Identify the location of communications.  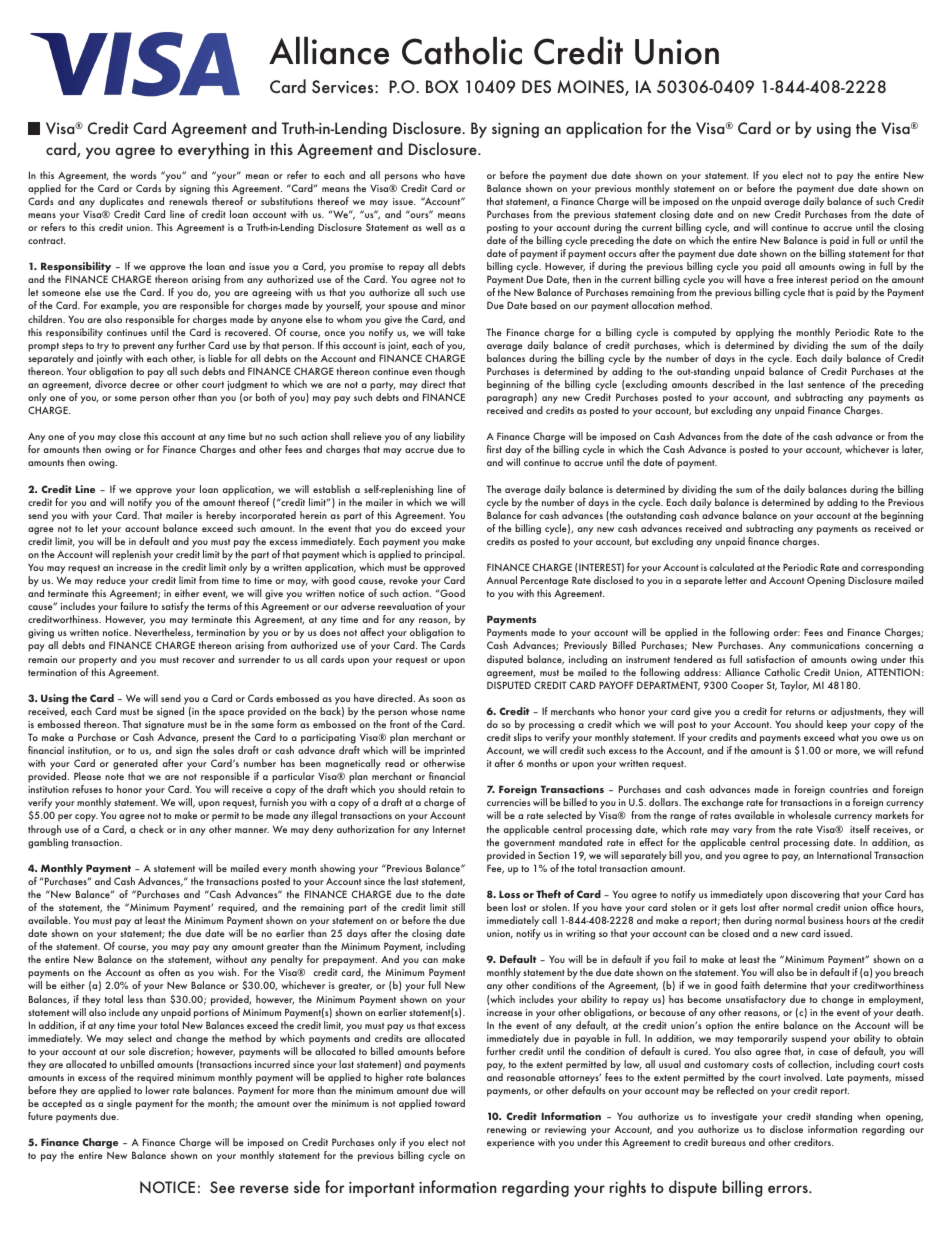
(825, 645).
